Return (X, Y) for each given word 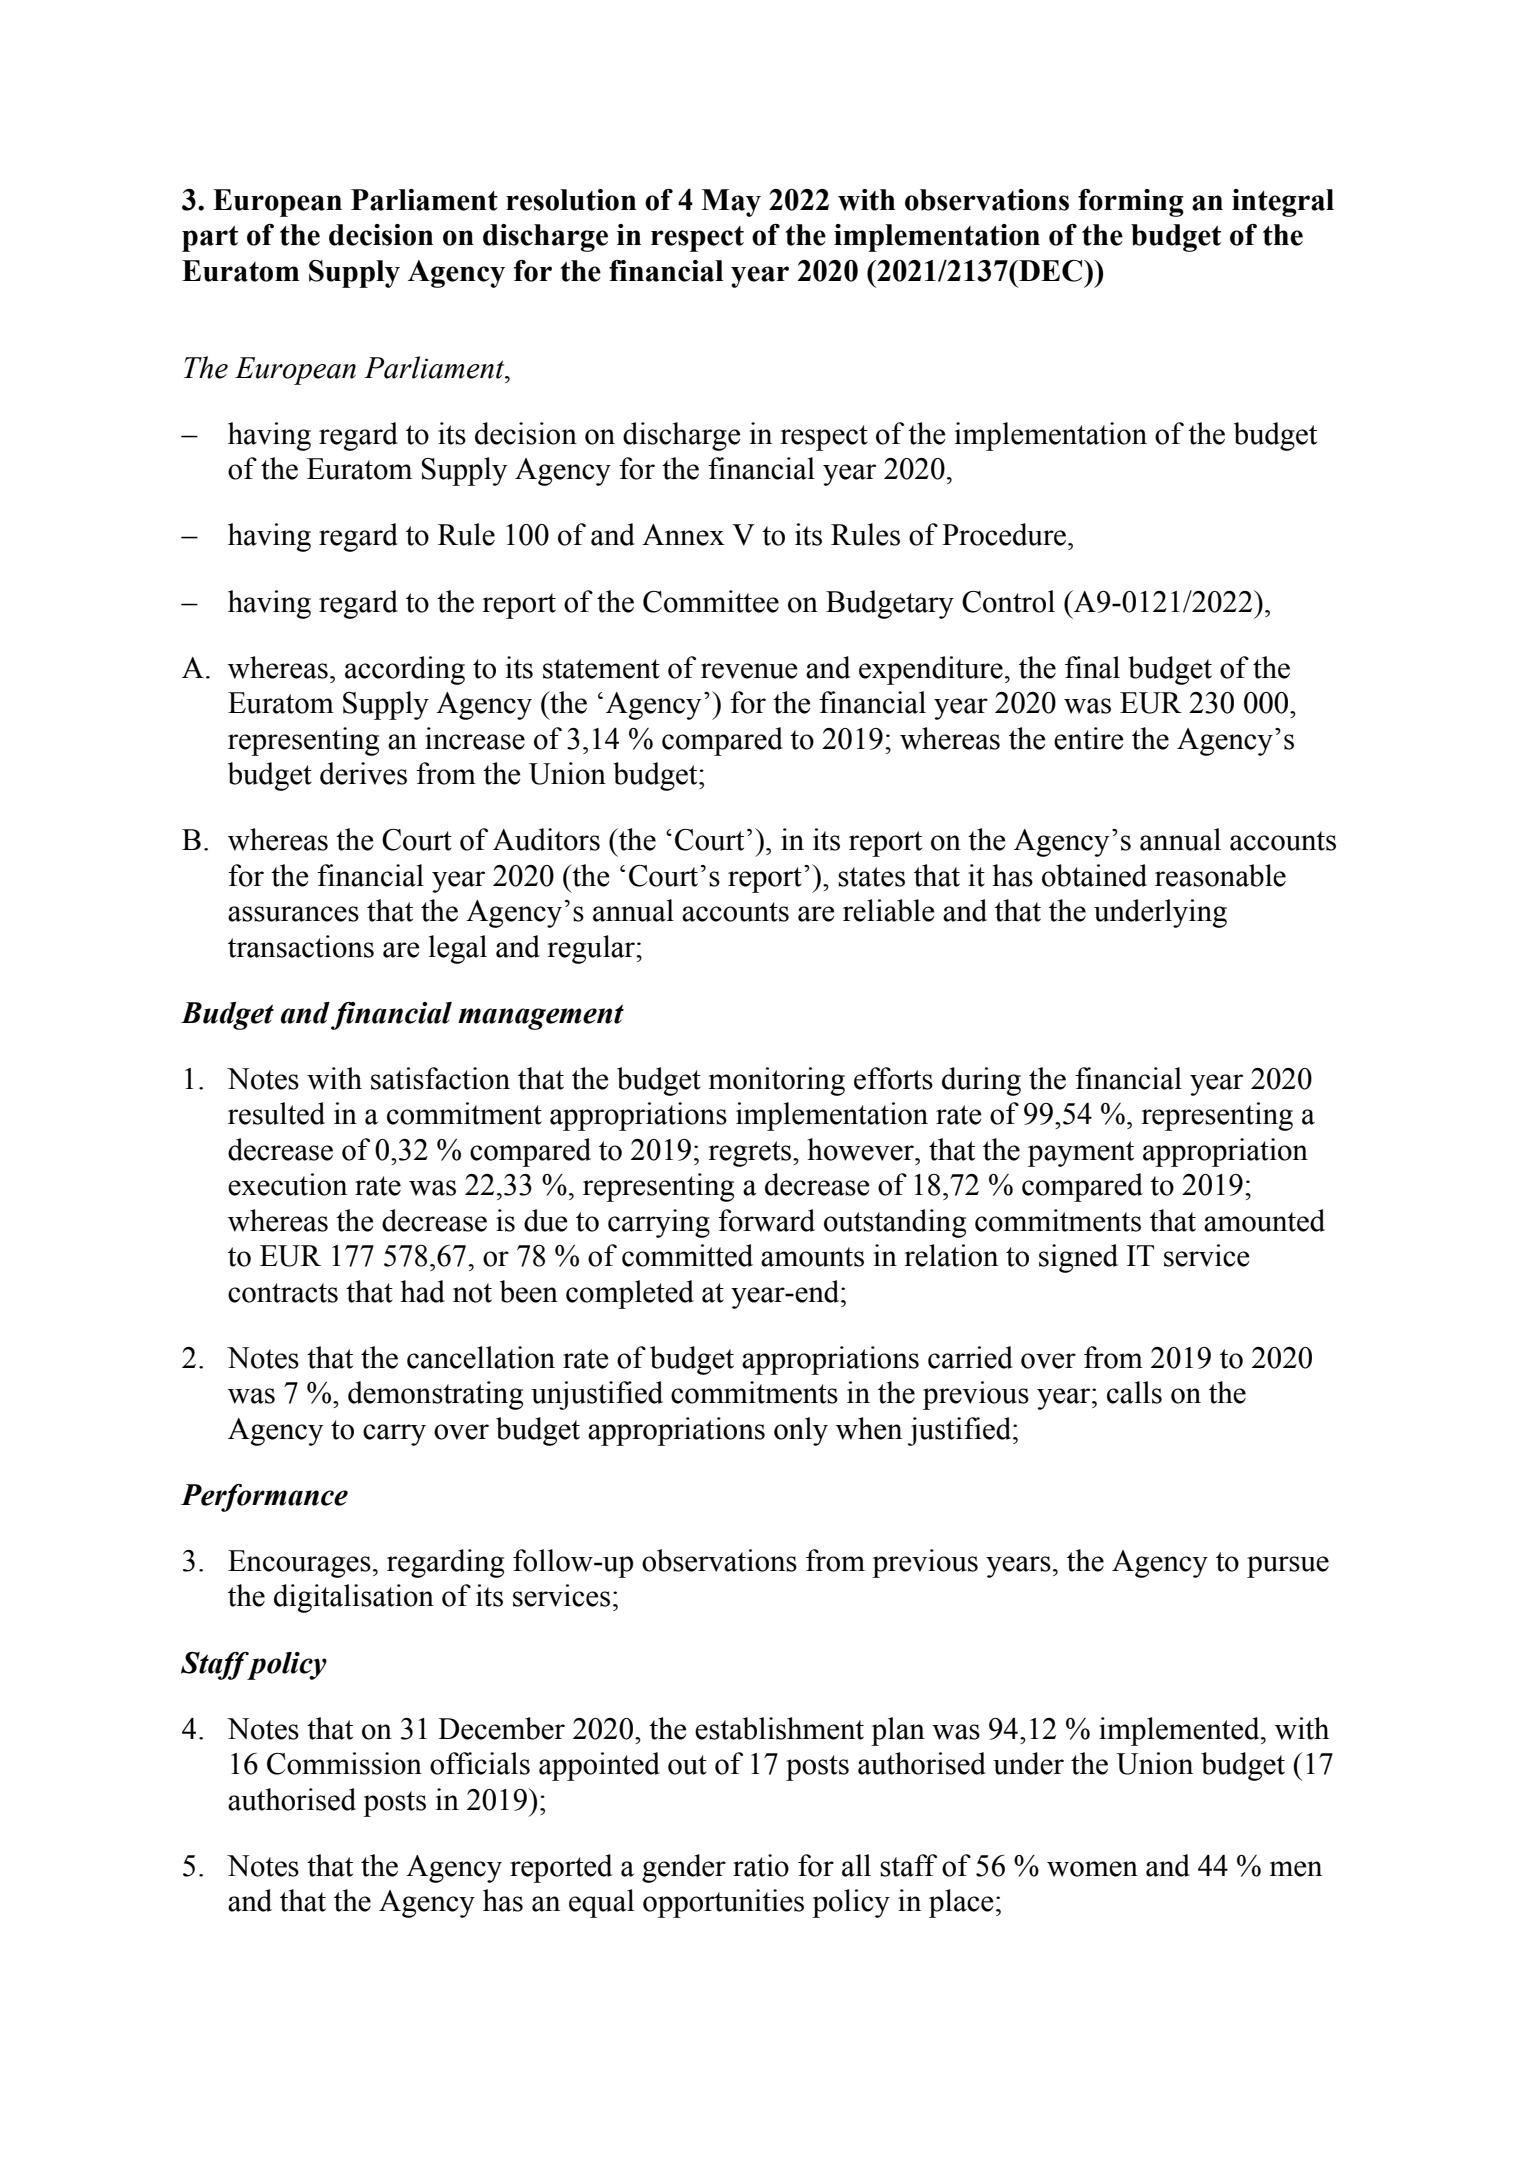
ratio (761, 1865)
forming (1131, 203)
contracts (283, 1293)
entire (1089, 738)
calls (1134, 1392)
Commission (344, 1763)
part (210, 239)
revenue (749, 671)
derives (363, 773)
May (731, 203)
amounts (812, 1257)
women (1092, 1869)
